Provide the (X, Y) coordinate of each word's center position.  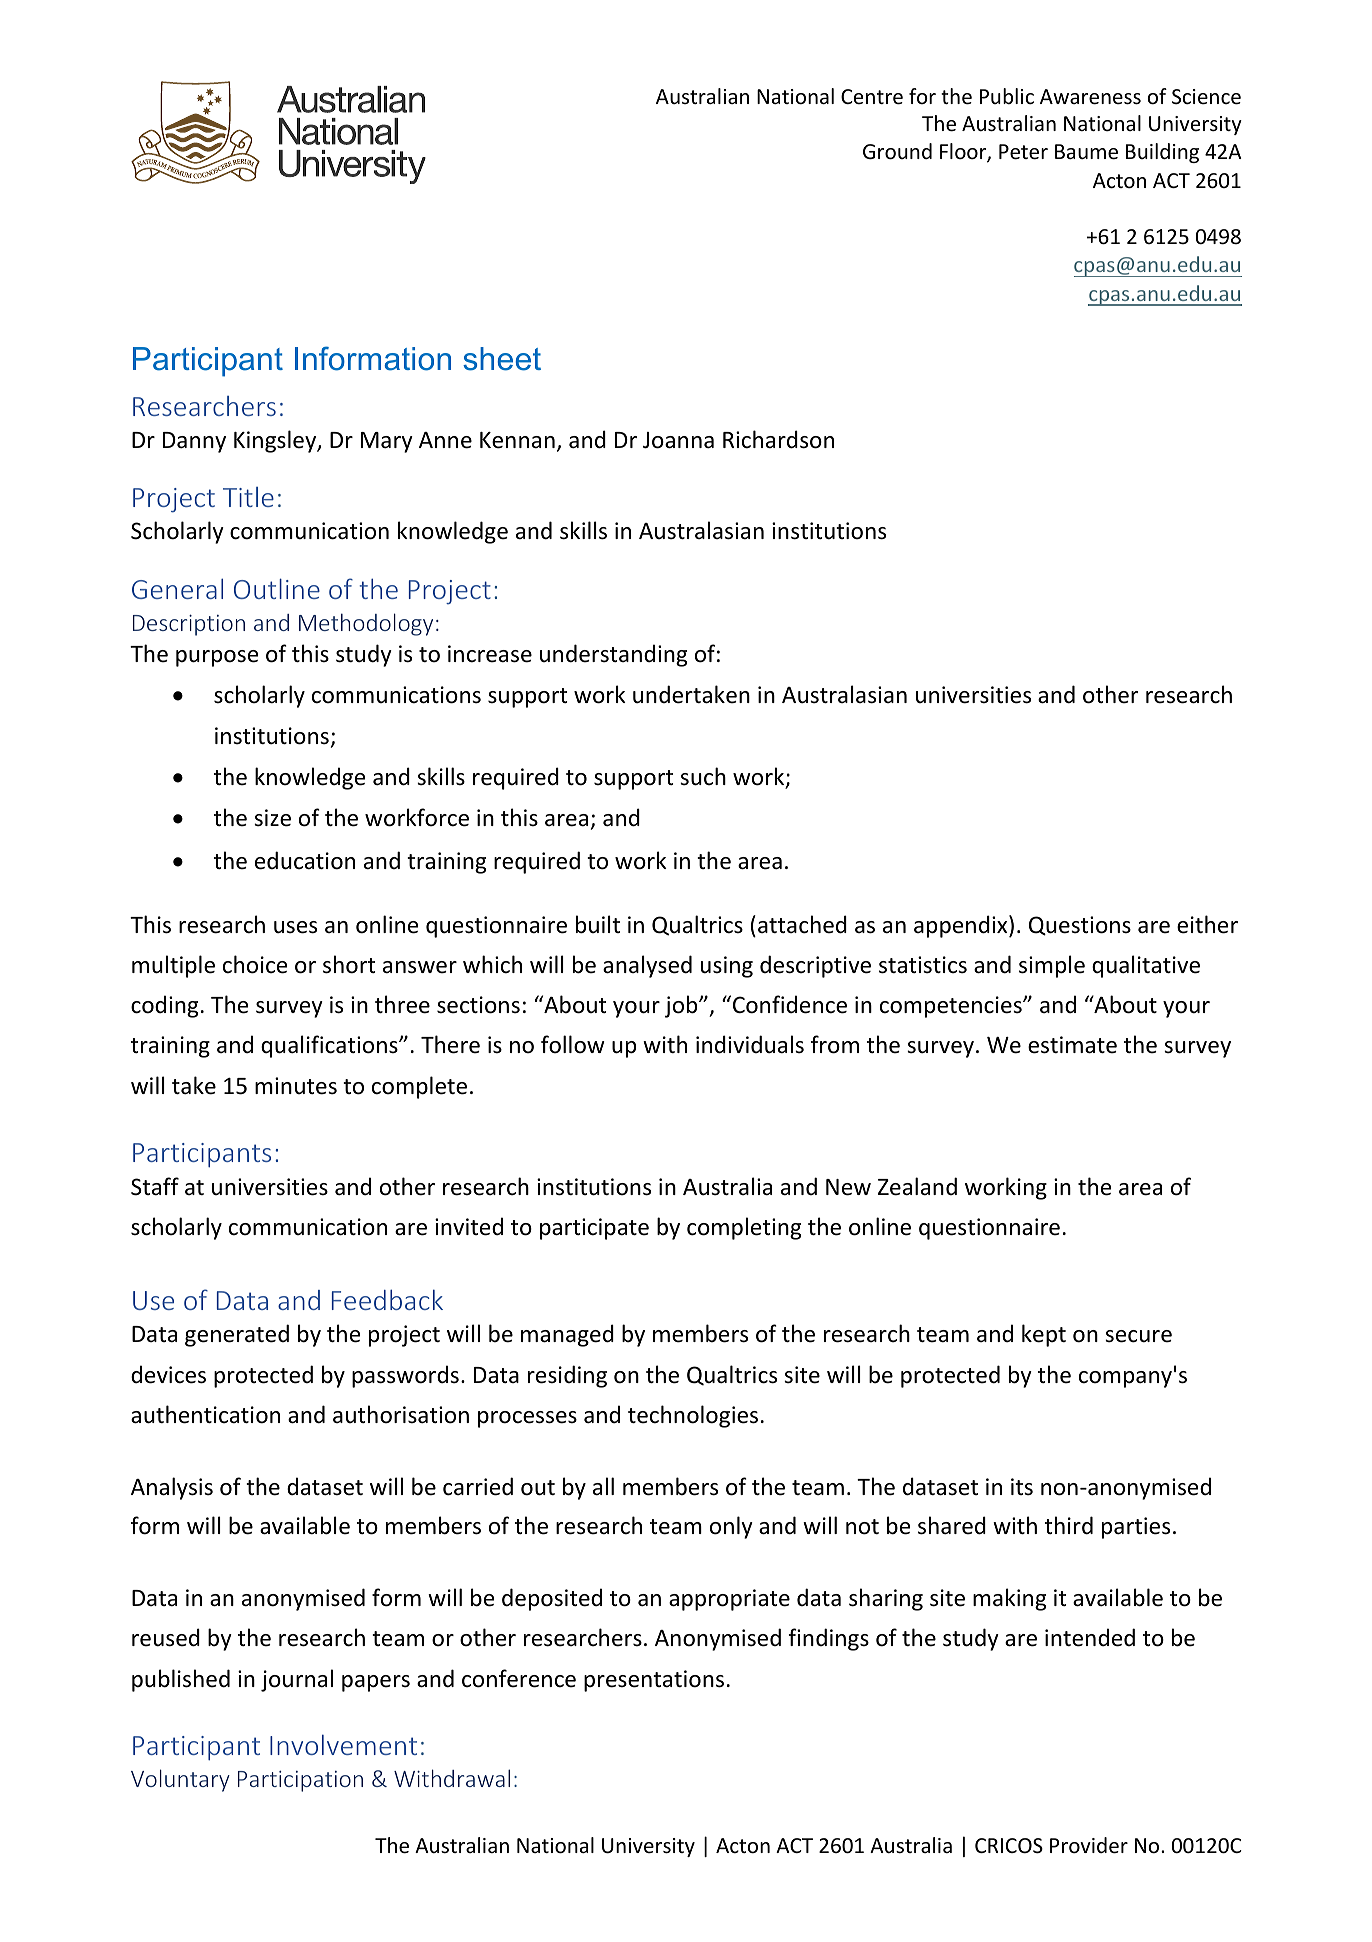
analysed (647, 966)
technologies (693, 1416)
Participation (300, 1781)
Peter (1023, 152)
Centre (872, 97)
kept (1044, 1335)
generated (237, 1335)
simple (1052, 966)
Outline (277, 588)
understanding (613, 655)
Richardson (778, 439)
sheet (502, 359)
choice (255, 964)
